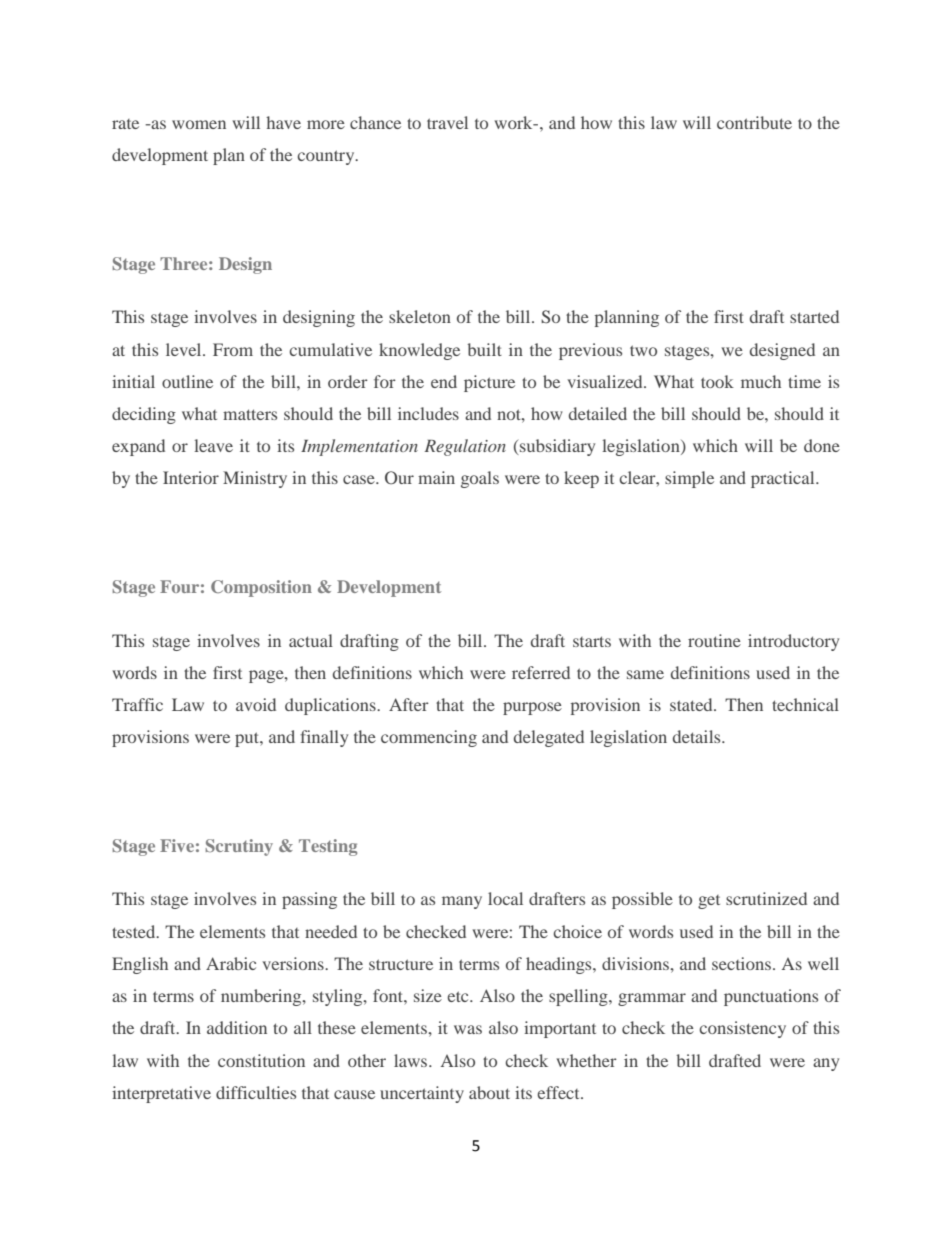  What do you see at coordinates (199, 124) in the page?
I see `women` at bounding box center [199, 124].
